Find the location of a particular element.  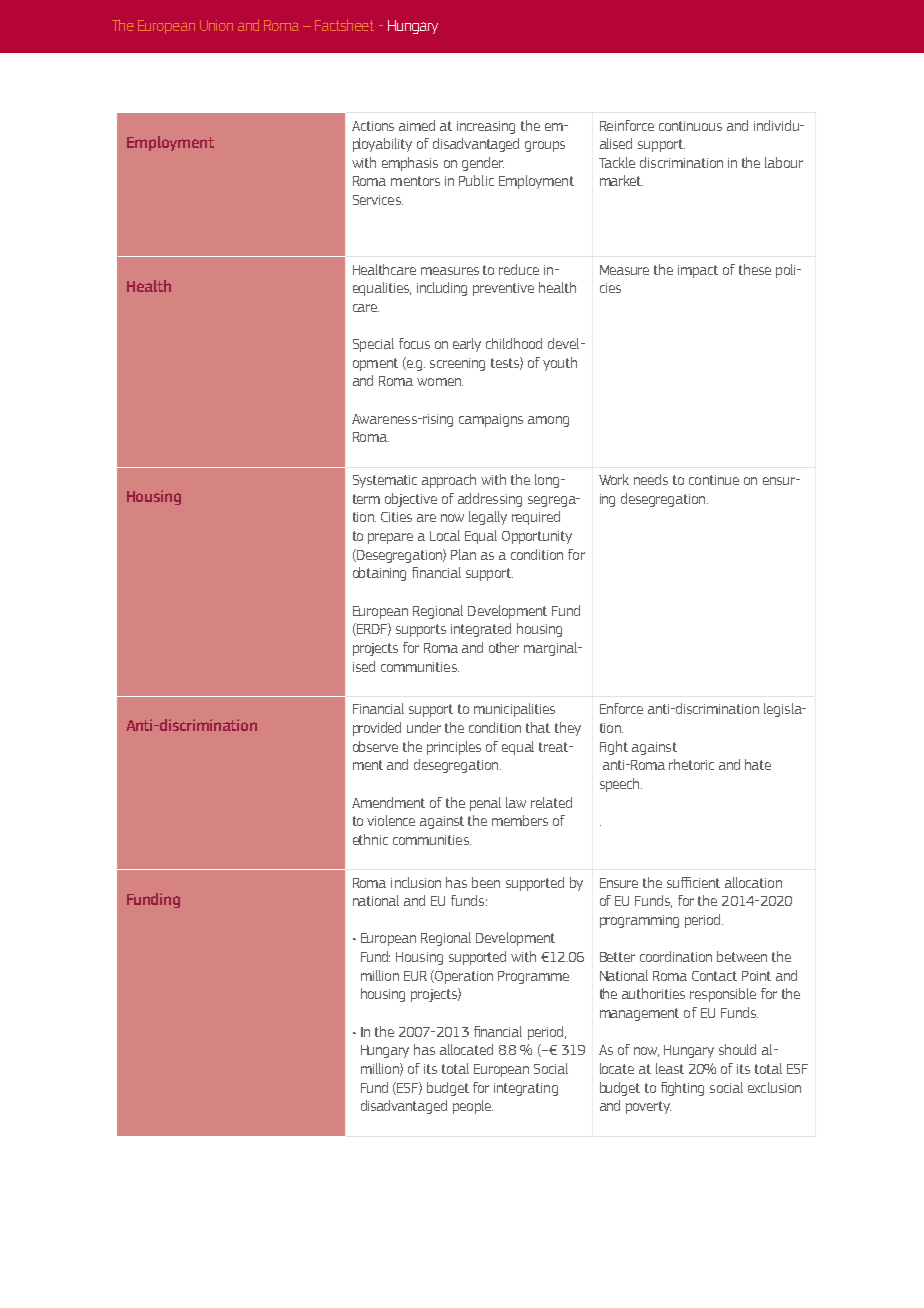

continuous is located at coordinates (690, 126).
